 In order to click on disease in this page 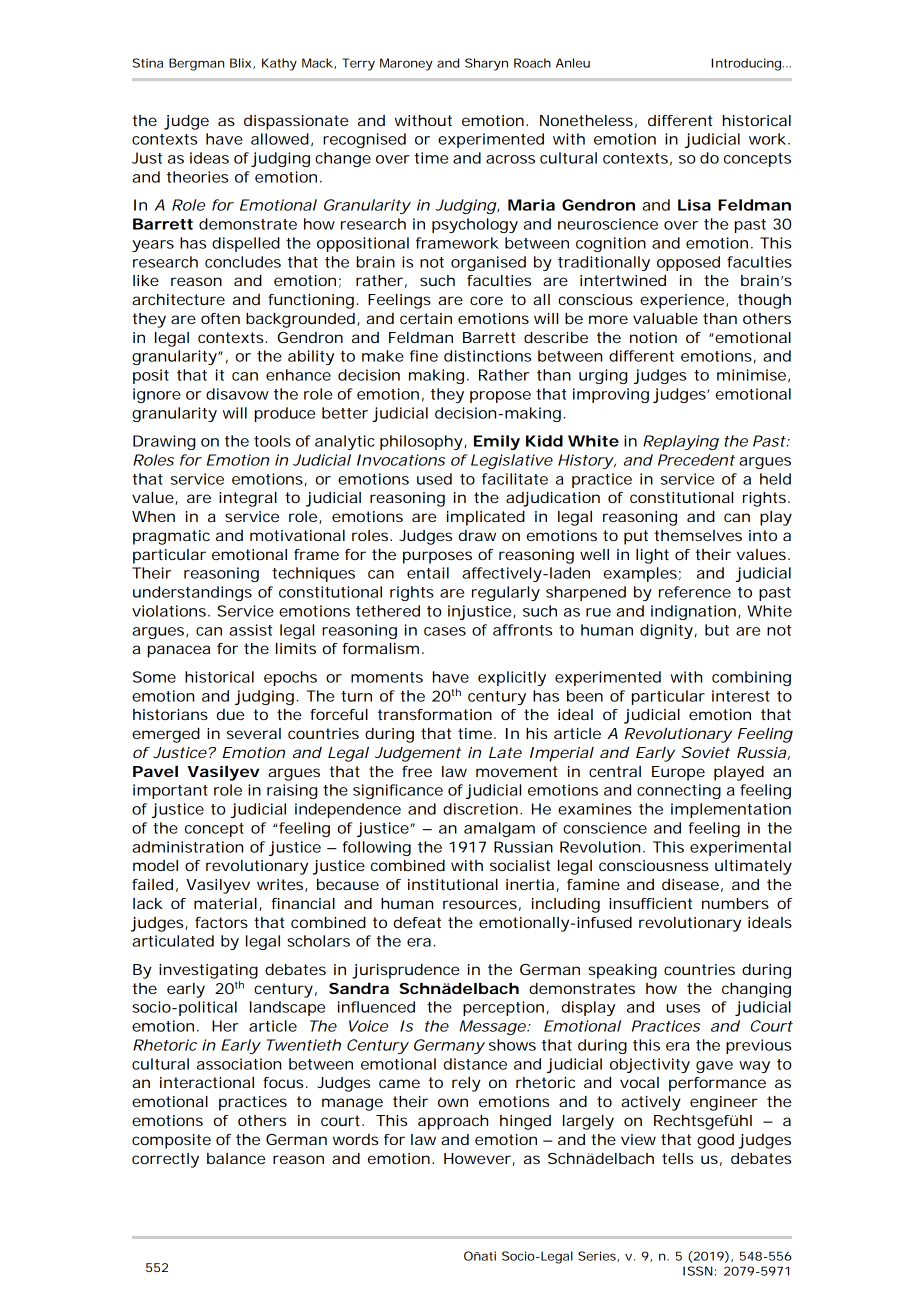, I will do `click(690, 884)`.
